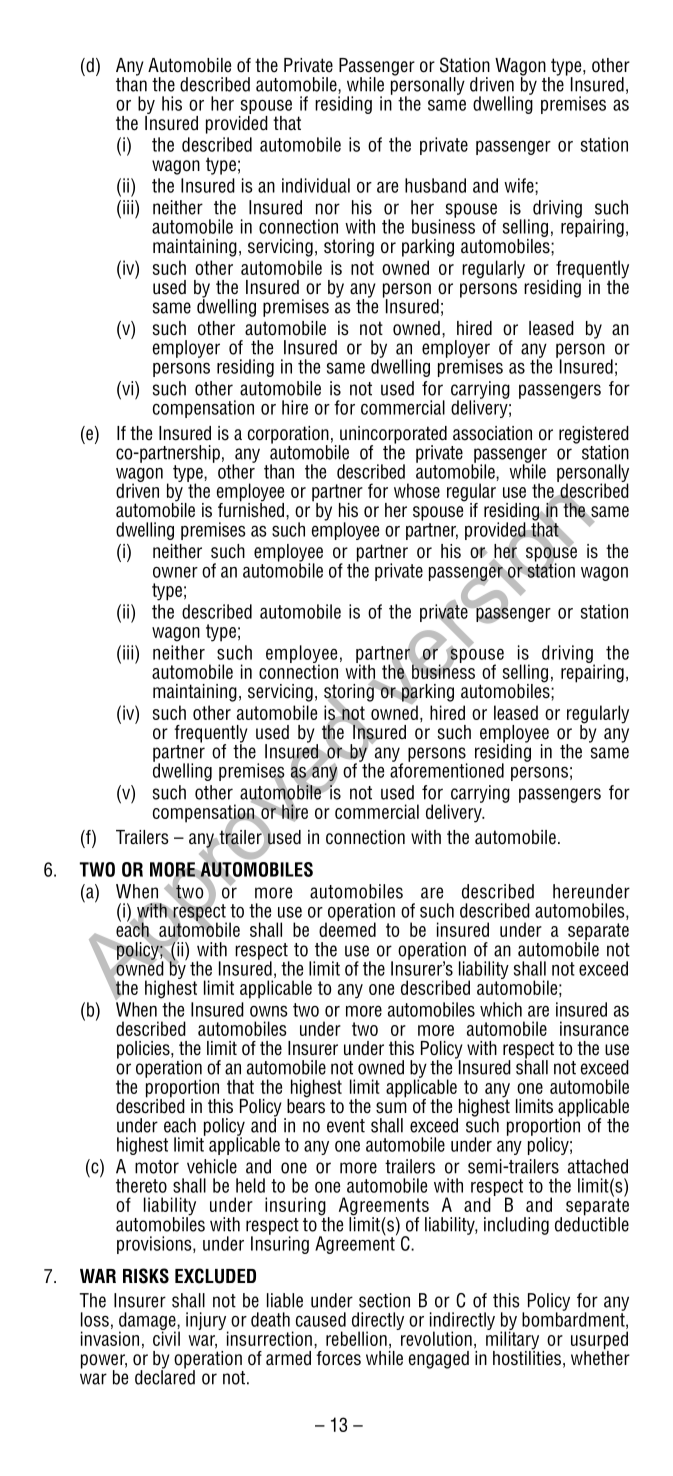 The image size is (673, 1476). I want to click on policies, so click(144, 1050).
